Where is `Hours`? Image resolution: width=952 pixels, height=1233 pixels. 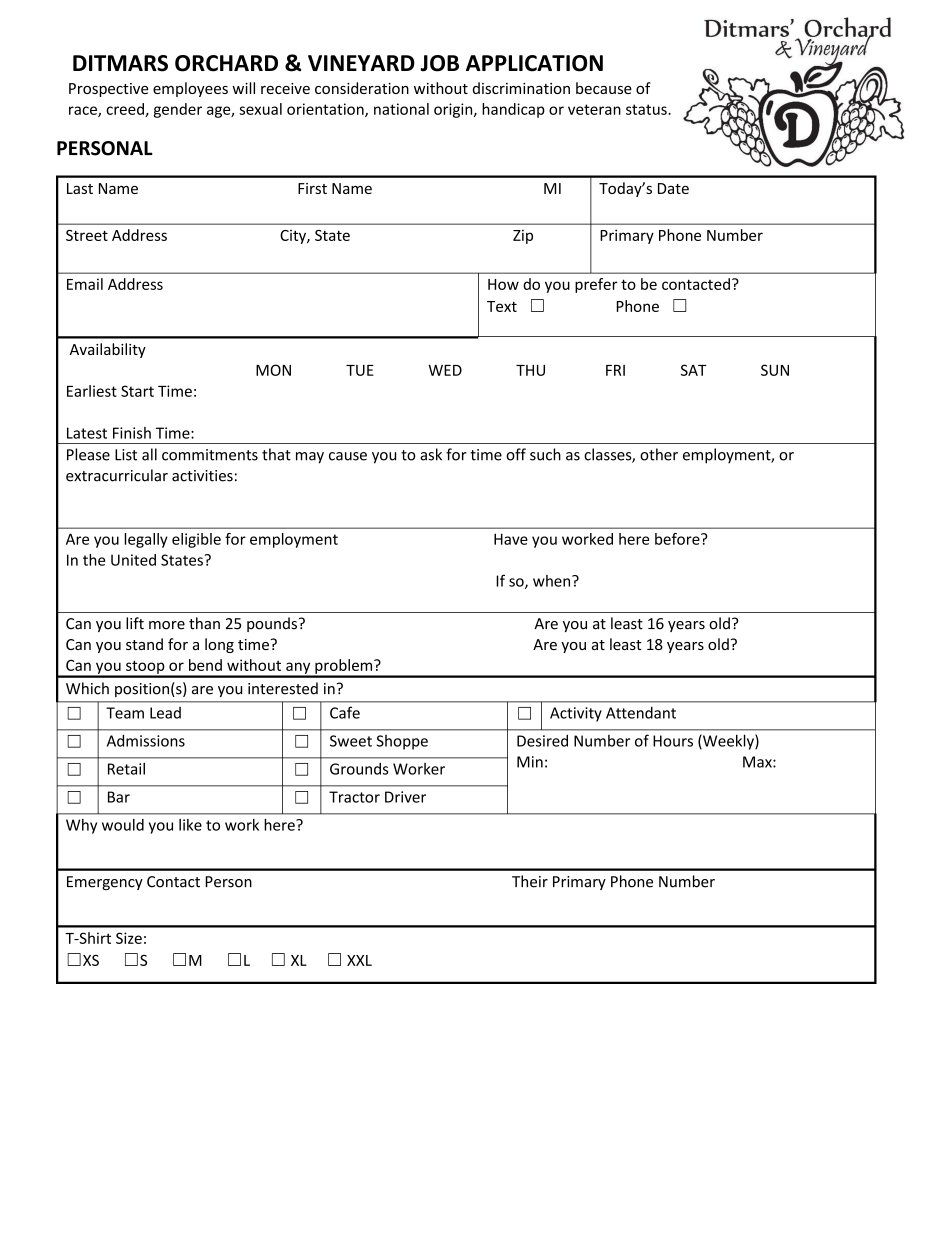 Hours is located at coordinates (673, 741).
